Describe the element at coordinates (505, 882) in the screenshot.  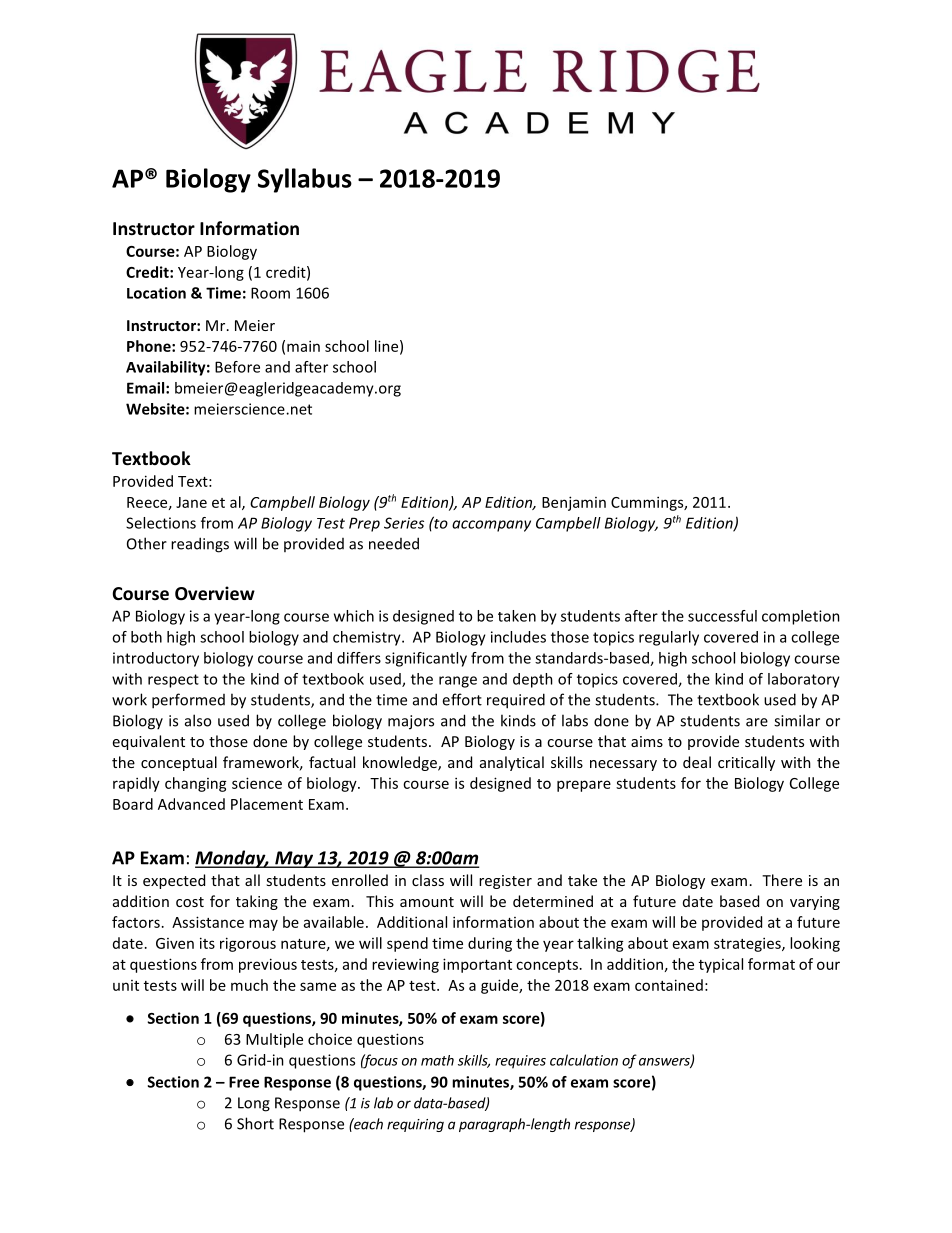
I see `register` at that location.
